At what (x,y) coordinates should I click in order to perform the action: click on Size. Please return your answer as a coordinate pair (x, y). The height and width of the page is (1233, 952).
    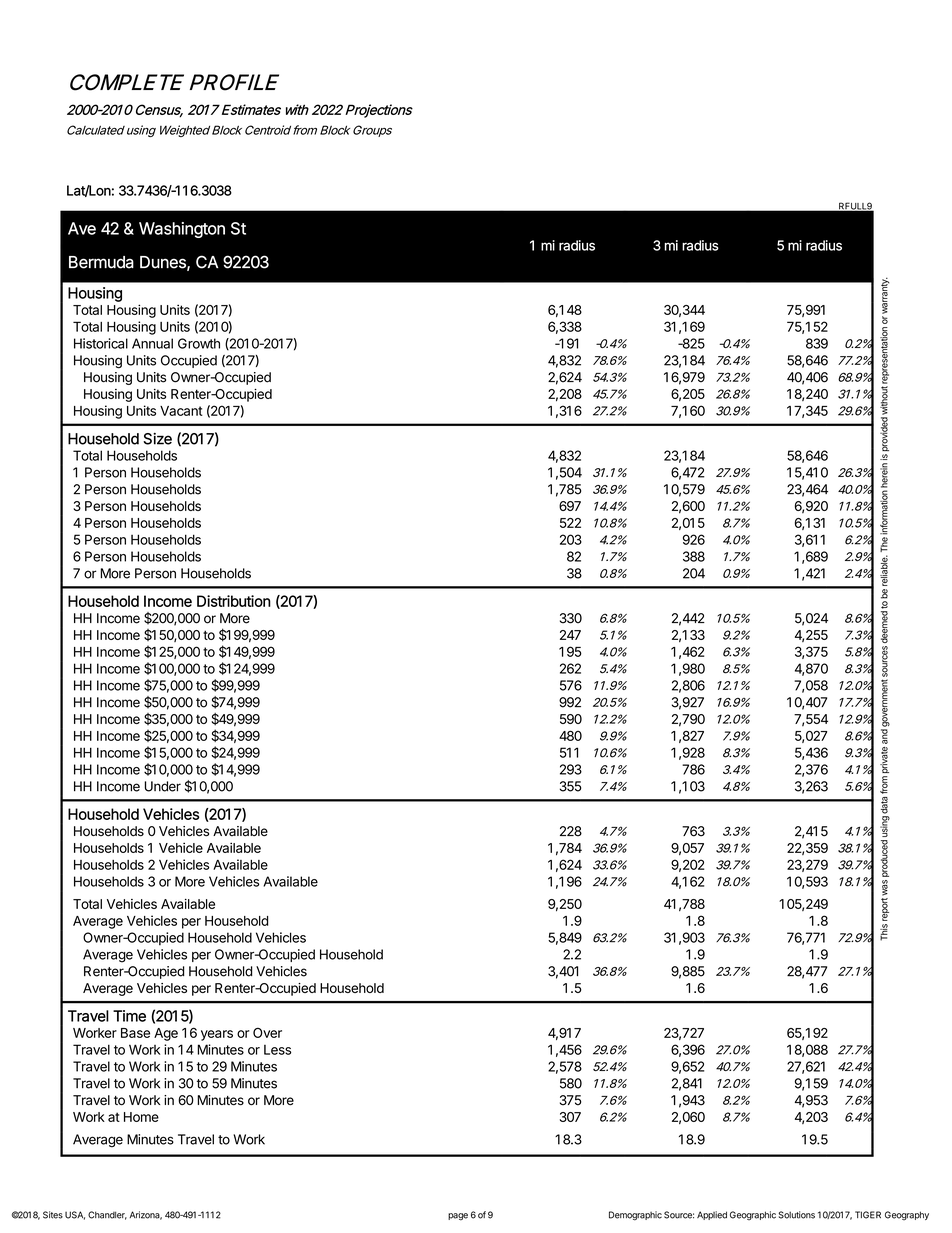
    Looking at the image, I should click on (157, 439).
